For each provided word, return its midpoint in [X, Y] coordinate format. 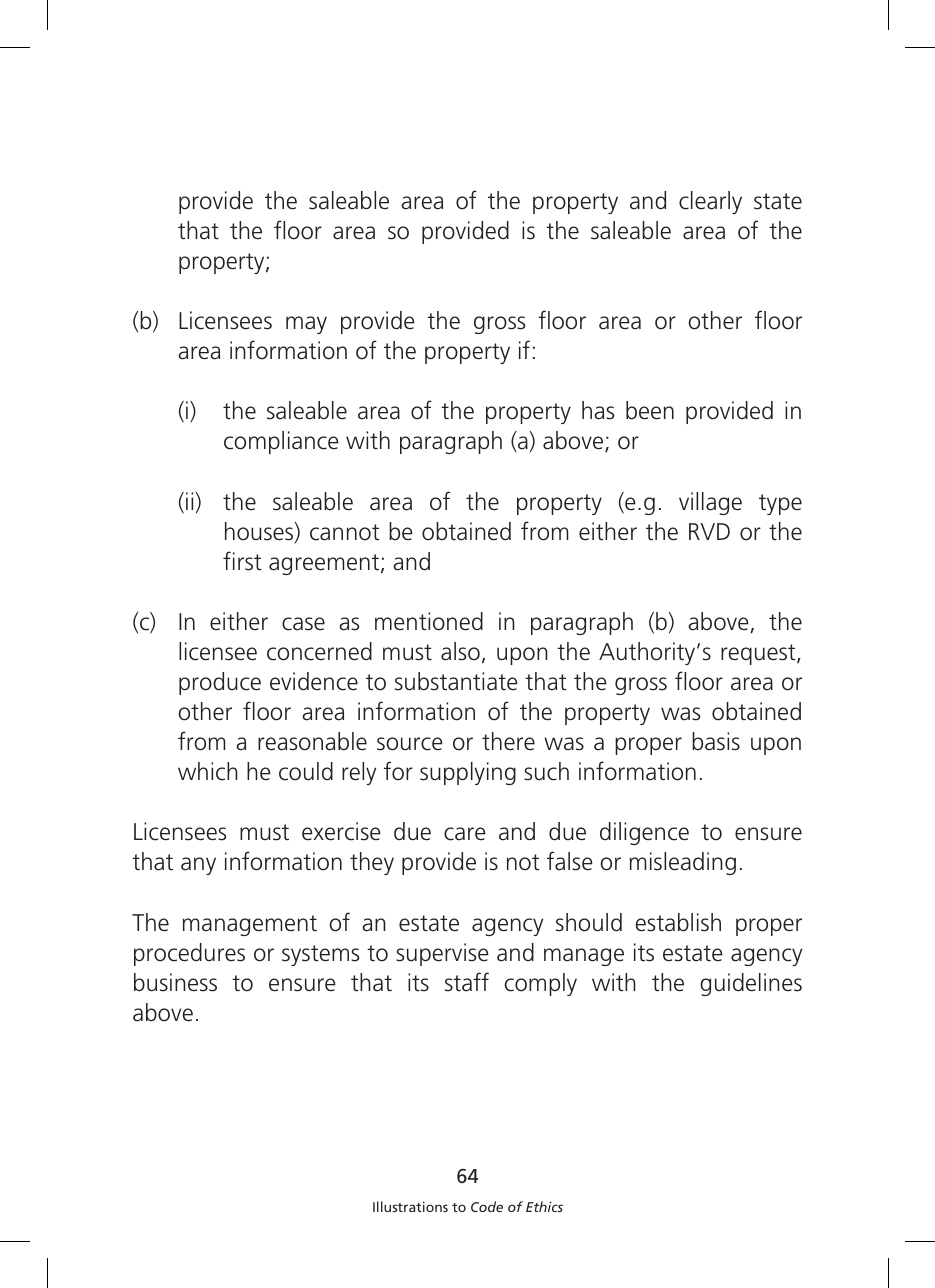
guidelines [751, 984]
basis [716, 741]
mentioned [429, 621]
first [242, 561]
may [306, 325]
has [598, 410]
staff [467, 982]
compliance [281, 442]
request [759, 654]
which [208, 771]
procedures [189, 954]
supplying [468, 773]
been [650, 410]
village [710, 503]
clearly [710, 202]
